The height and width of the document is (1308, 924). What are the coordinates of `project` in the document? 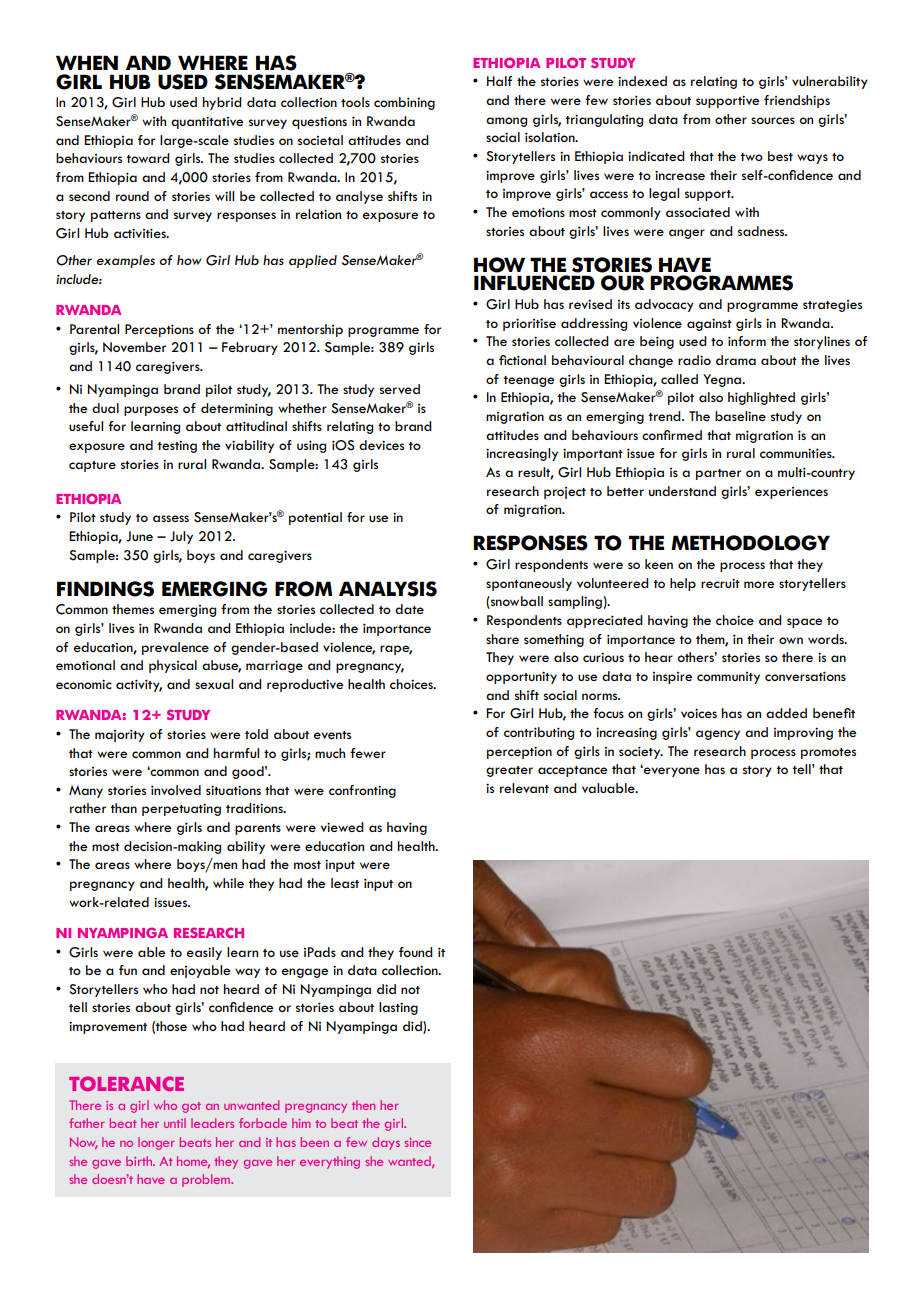 It's located at (565, 493).
